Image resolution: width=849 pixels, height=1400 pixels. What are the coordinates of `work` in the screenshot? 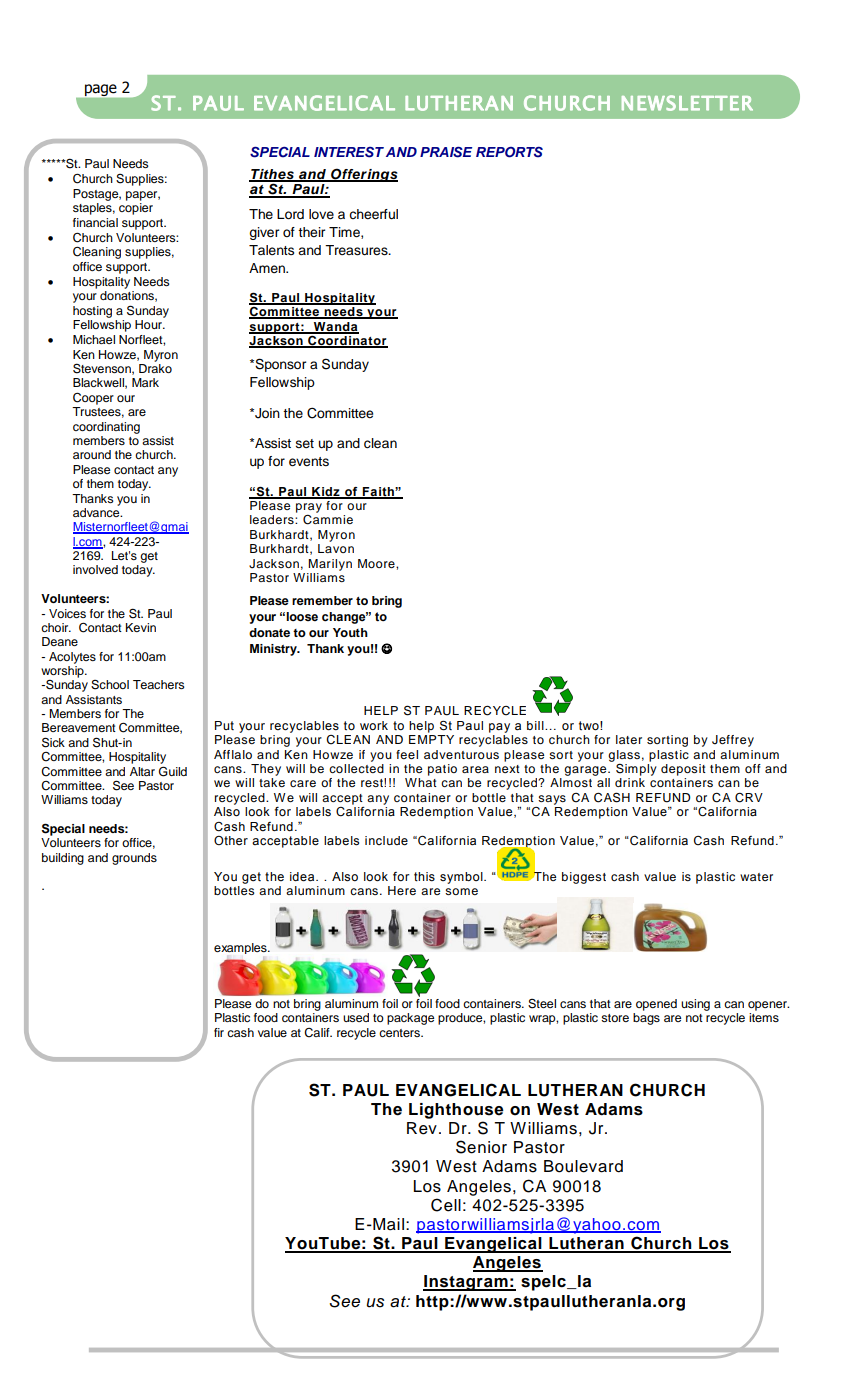 It's located at (374, 725).
